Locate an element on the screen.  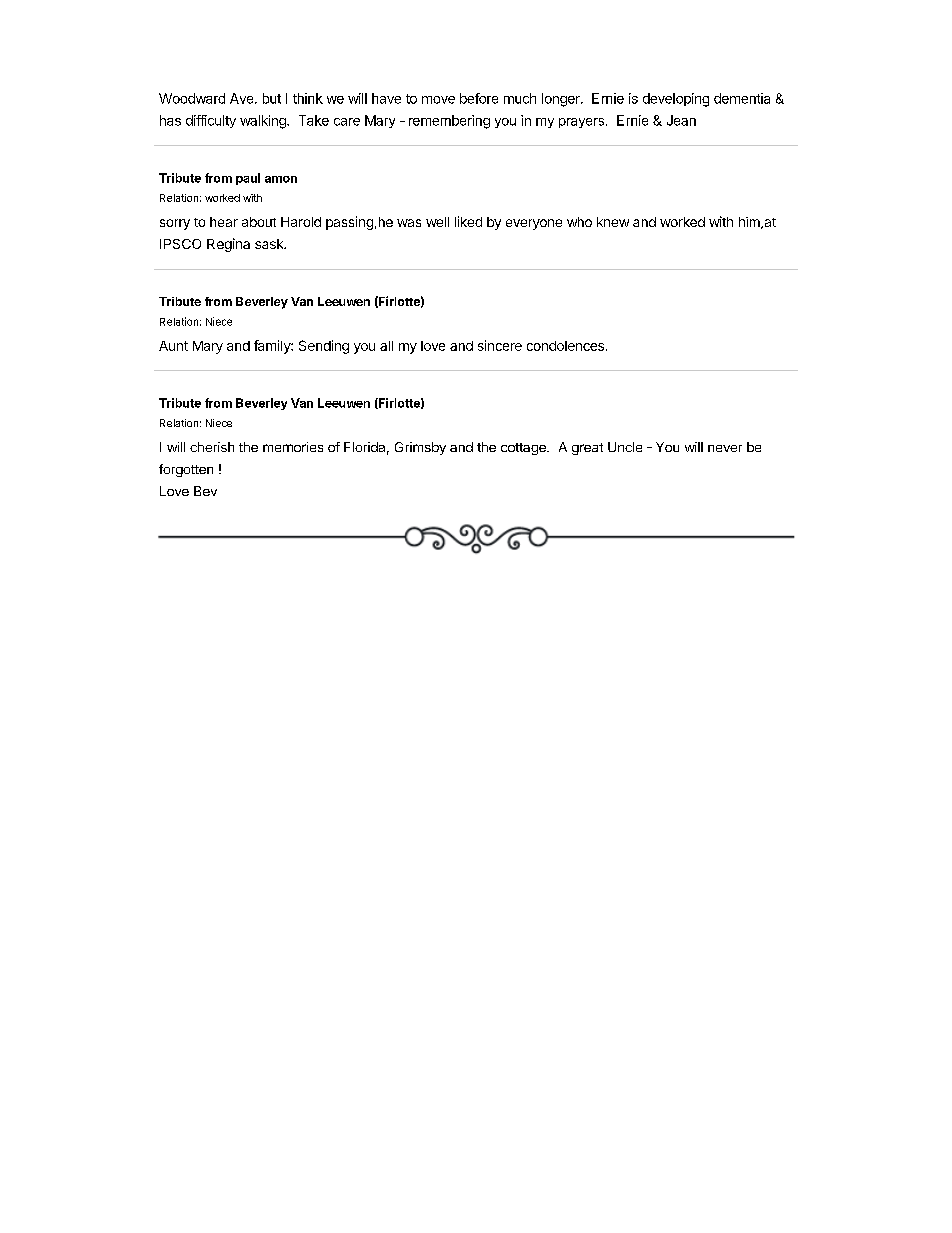
knew is located at coordinates (613, 222).
